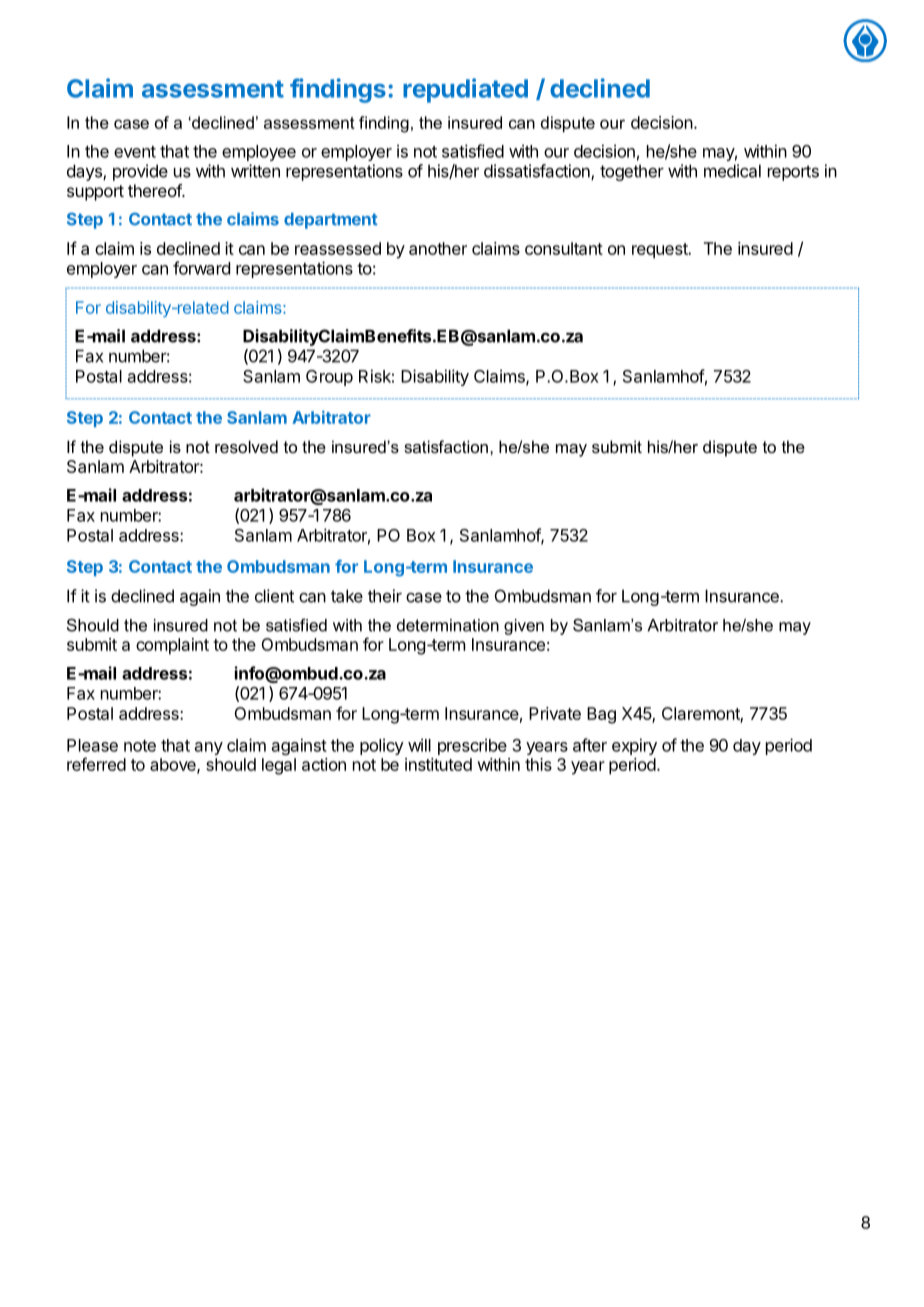  What do you see at coordinates (140, 746) in the document?
I see `note` at bounding box center [140, 746].
